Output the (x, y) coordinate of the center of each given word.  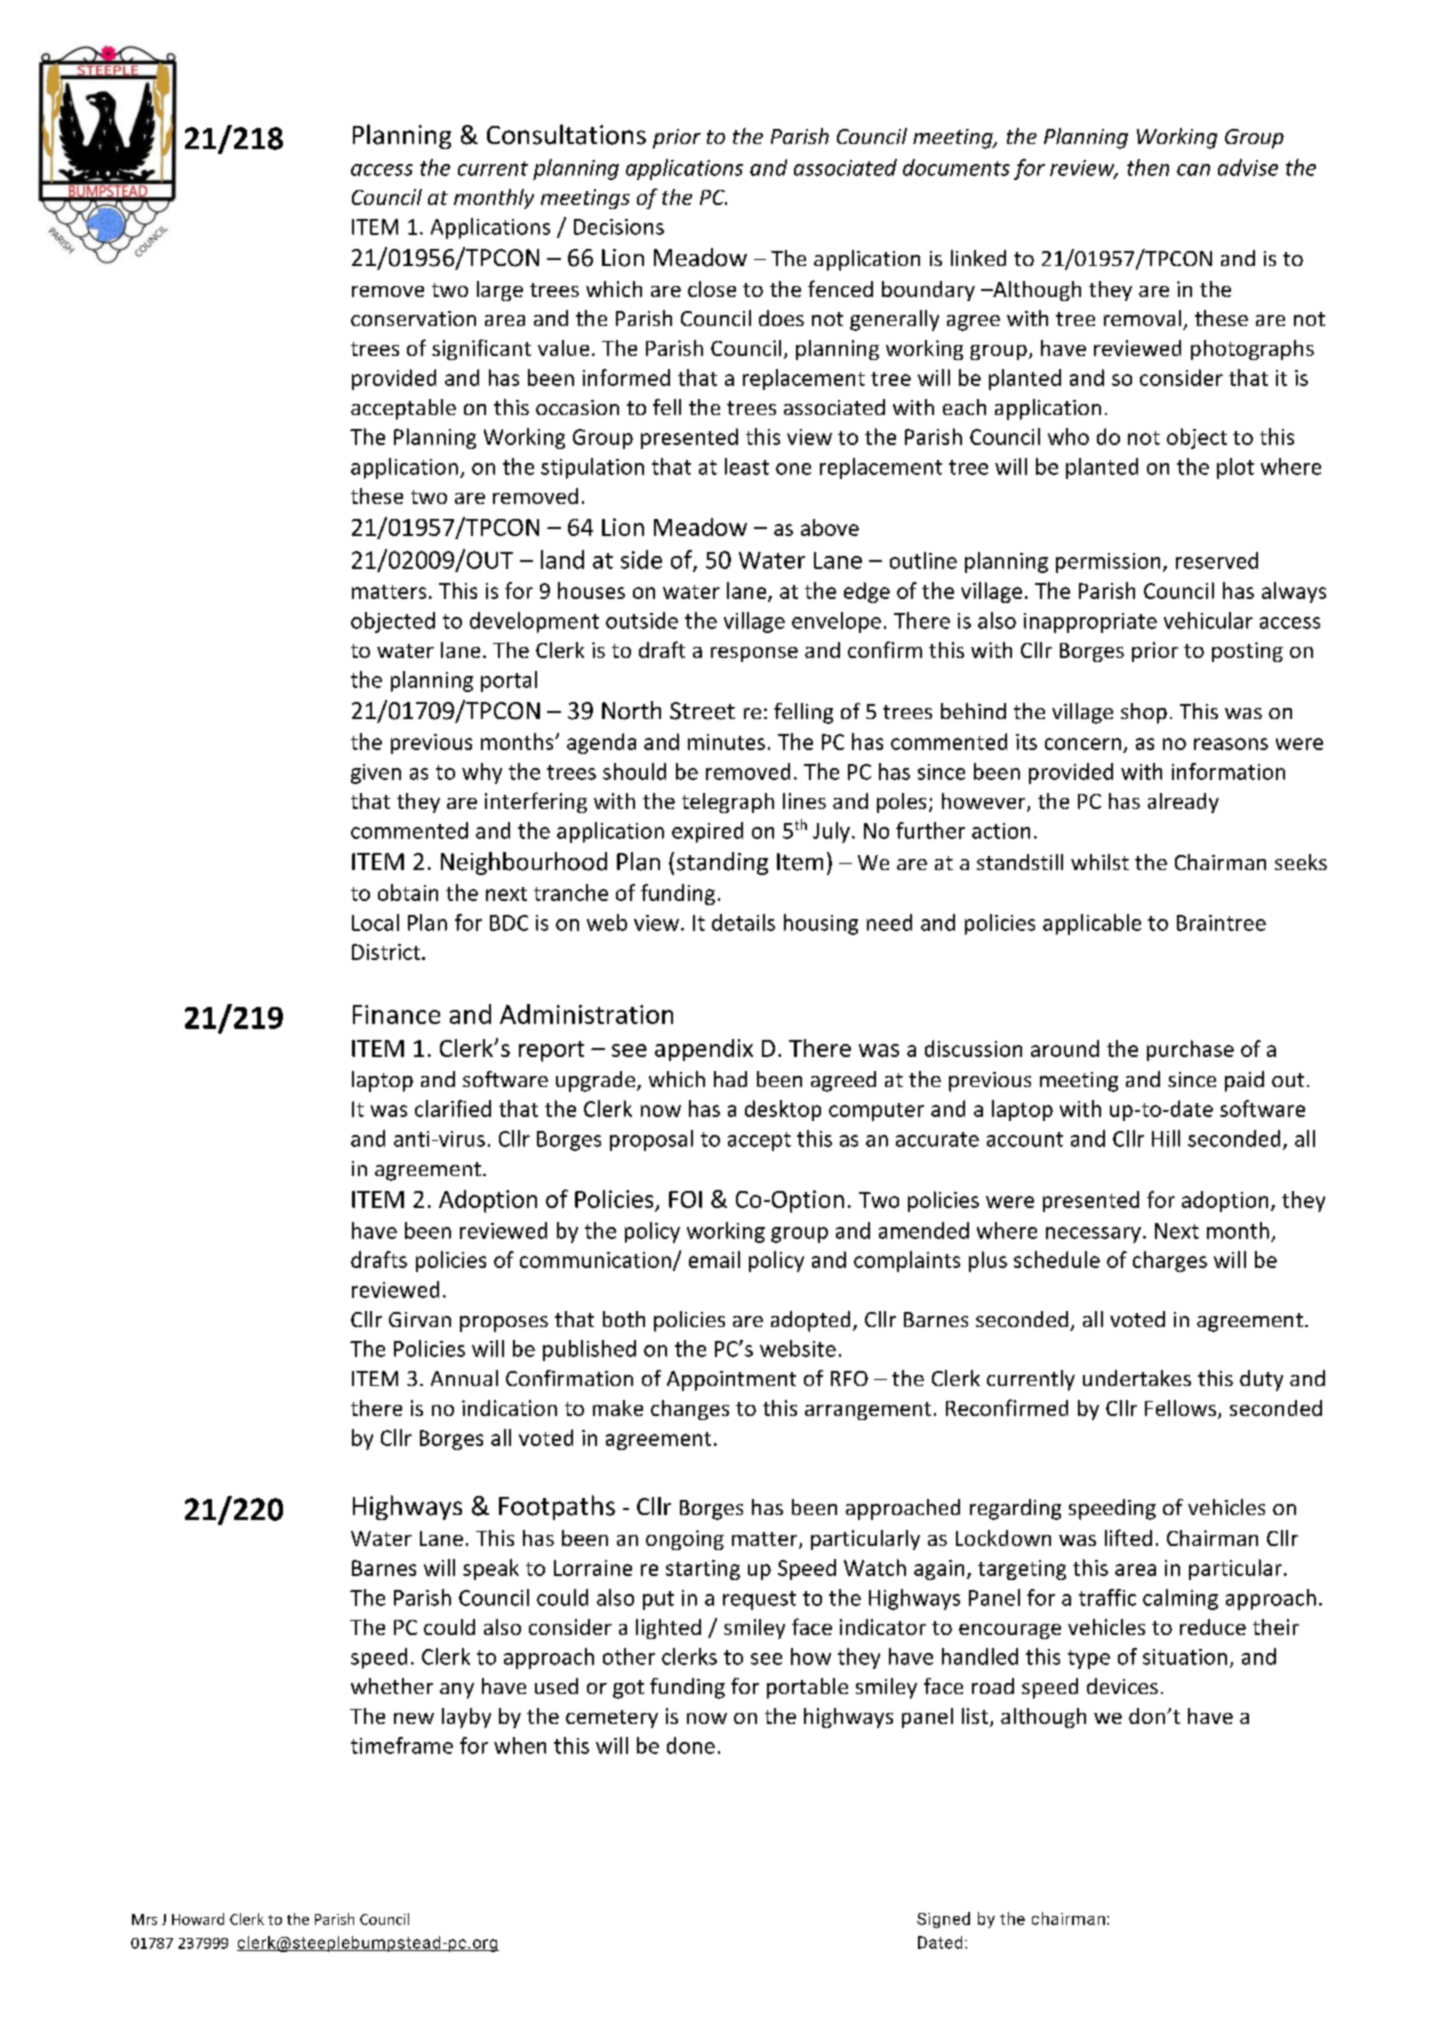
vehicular (1208, 620)
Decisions (619, 227)
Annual (464, 1378)
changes (690, 1410)
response (754, 654)
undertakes (1137, 1378)
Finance (396, 1014)
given (376, 774)
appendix (704, 1050)
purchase (1190, 1050)
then (1148, 167)
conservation (413, 318)
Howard (198, 1919)
